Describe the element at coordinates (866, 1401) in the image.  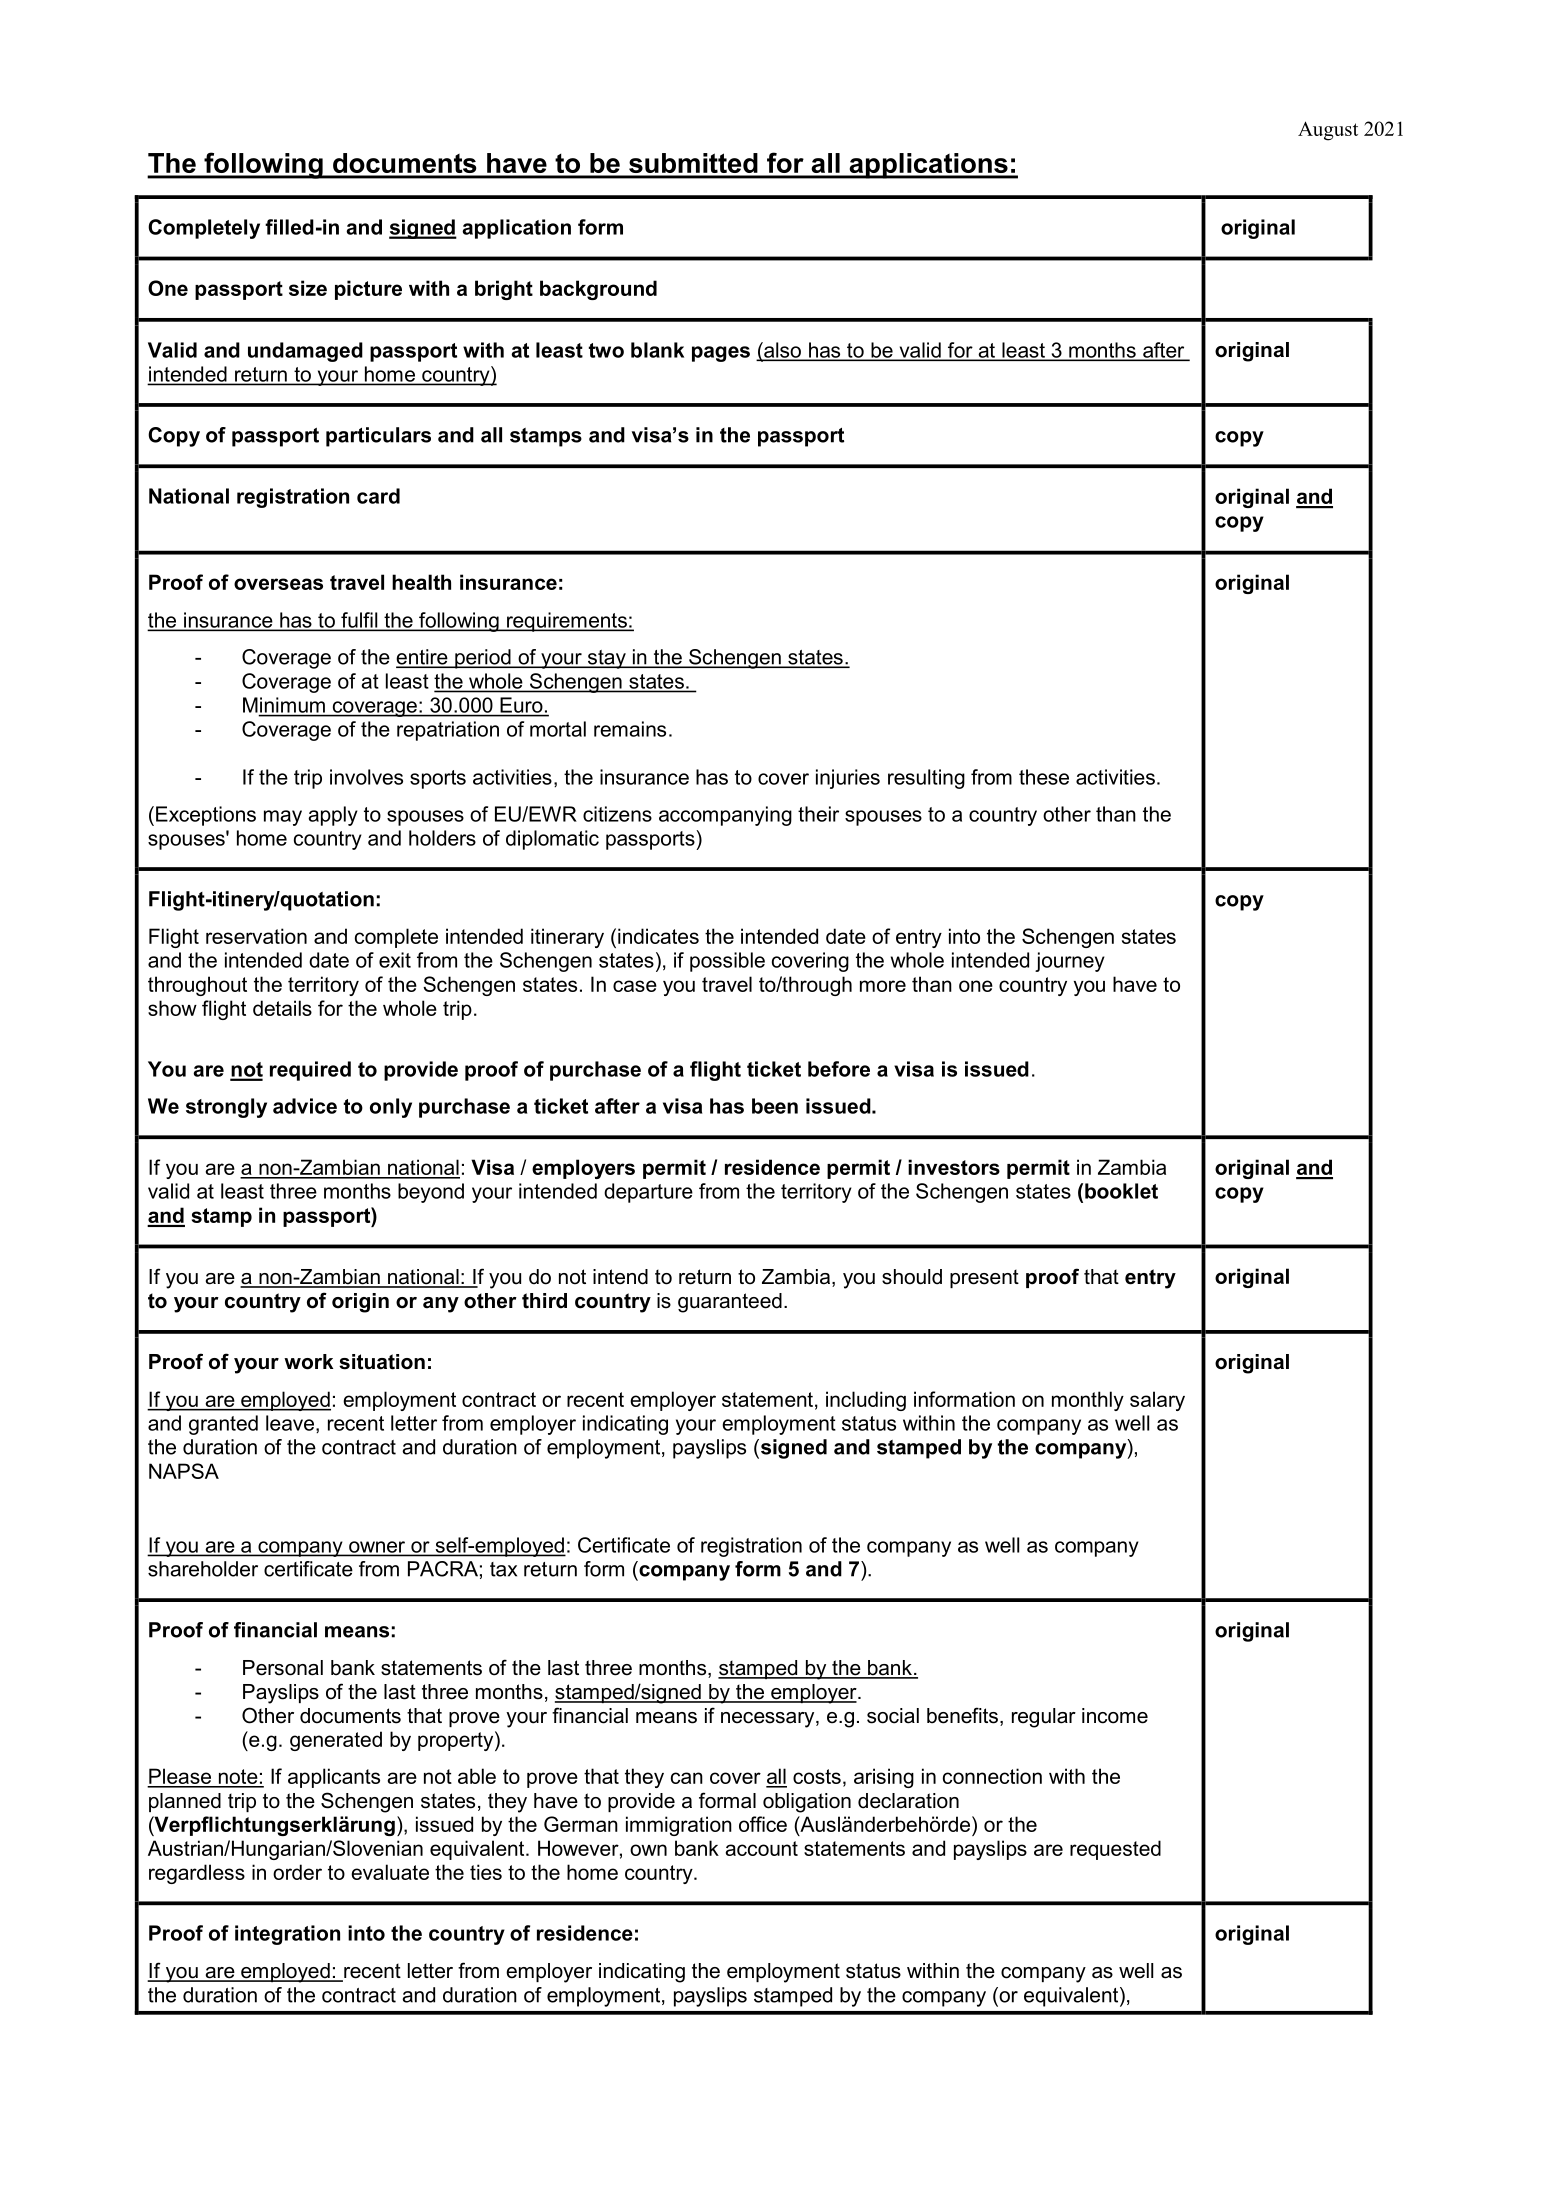
I see `including` at that location.
